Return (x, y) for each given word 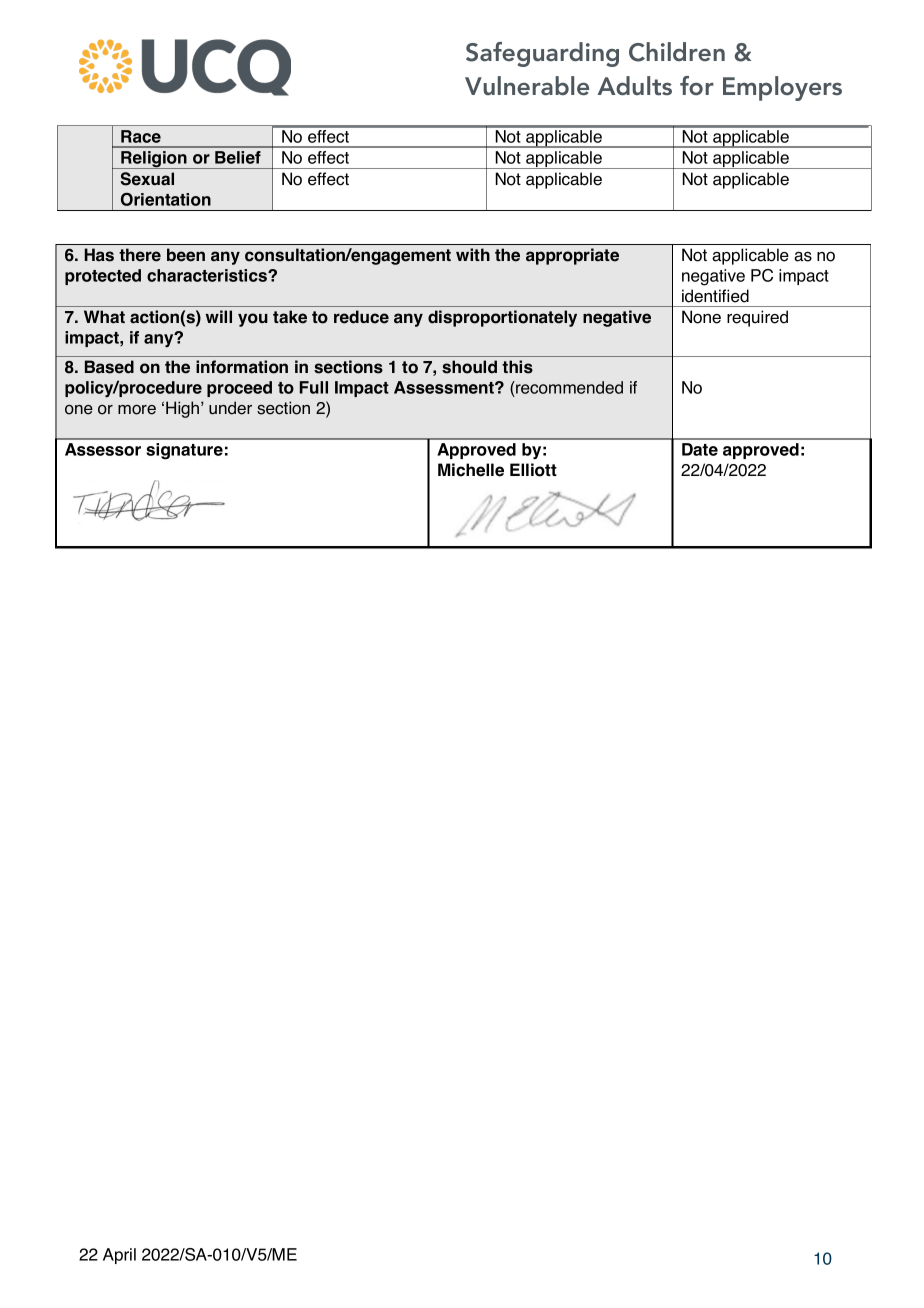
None (701, 317)
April (119, 1256)
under (230, 408)
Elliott (533, 470)
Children (677, 52)
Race (141, 136)
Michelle (471, 470)
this (517, 367)
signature (184, 451)
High (184, 409)
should (469, 367)
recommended (568, 387)
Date (700, 449)
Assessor (103, 449)
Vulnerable (527, 85)
